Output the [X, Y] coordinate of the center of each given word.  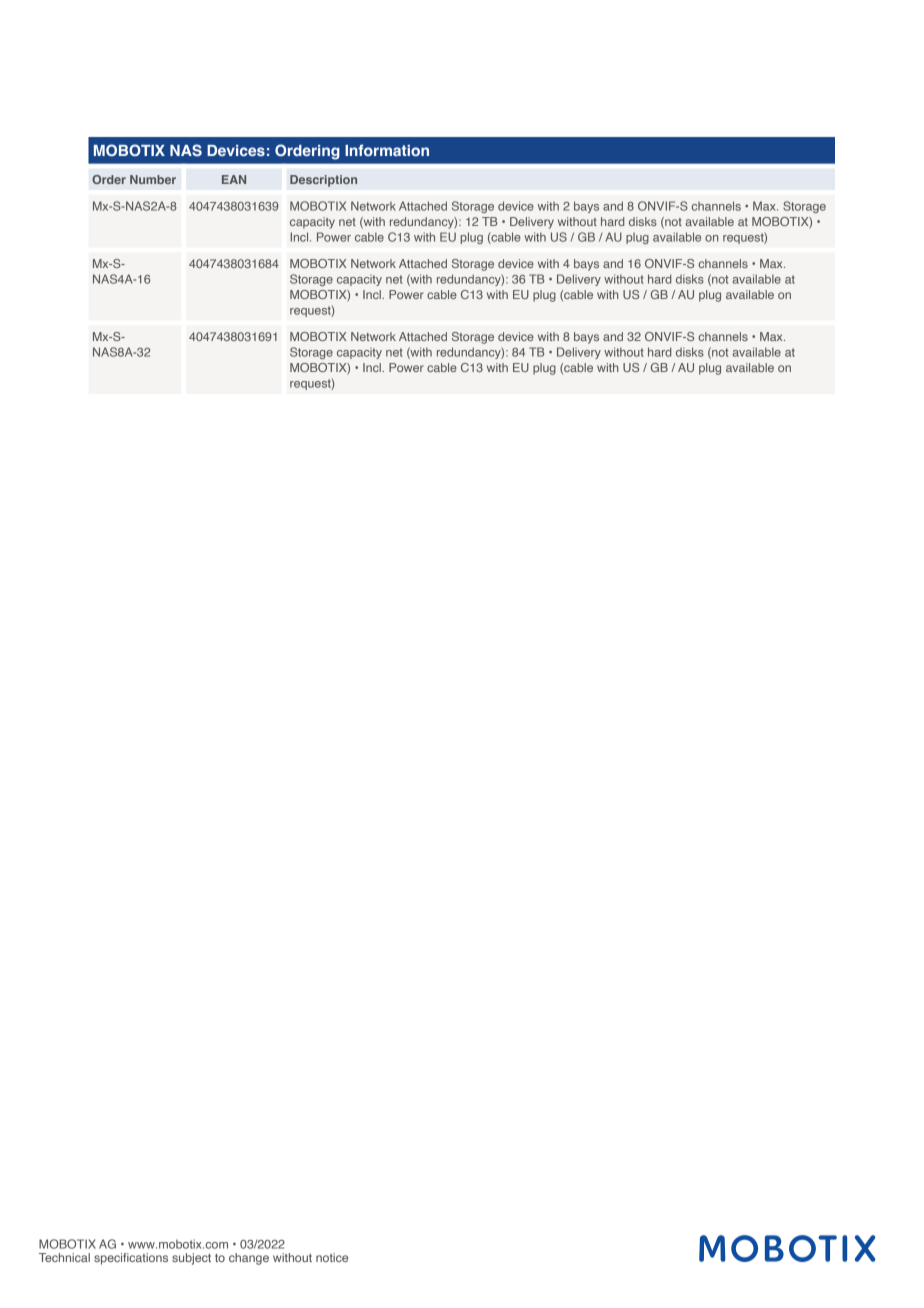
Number [153, 179]
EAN [234, 179]
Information [387, 150]
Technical [64, 1257]
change [249, 1259]
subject [191, 1259]
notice [332, 1257]
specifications [131, 1259]
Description [323, 181]
